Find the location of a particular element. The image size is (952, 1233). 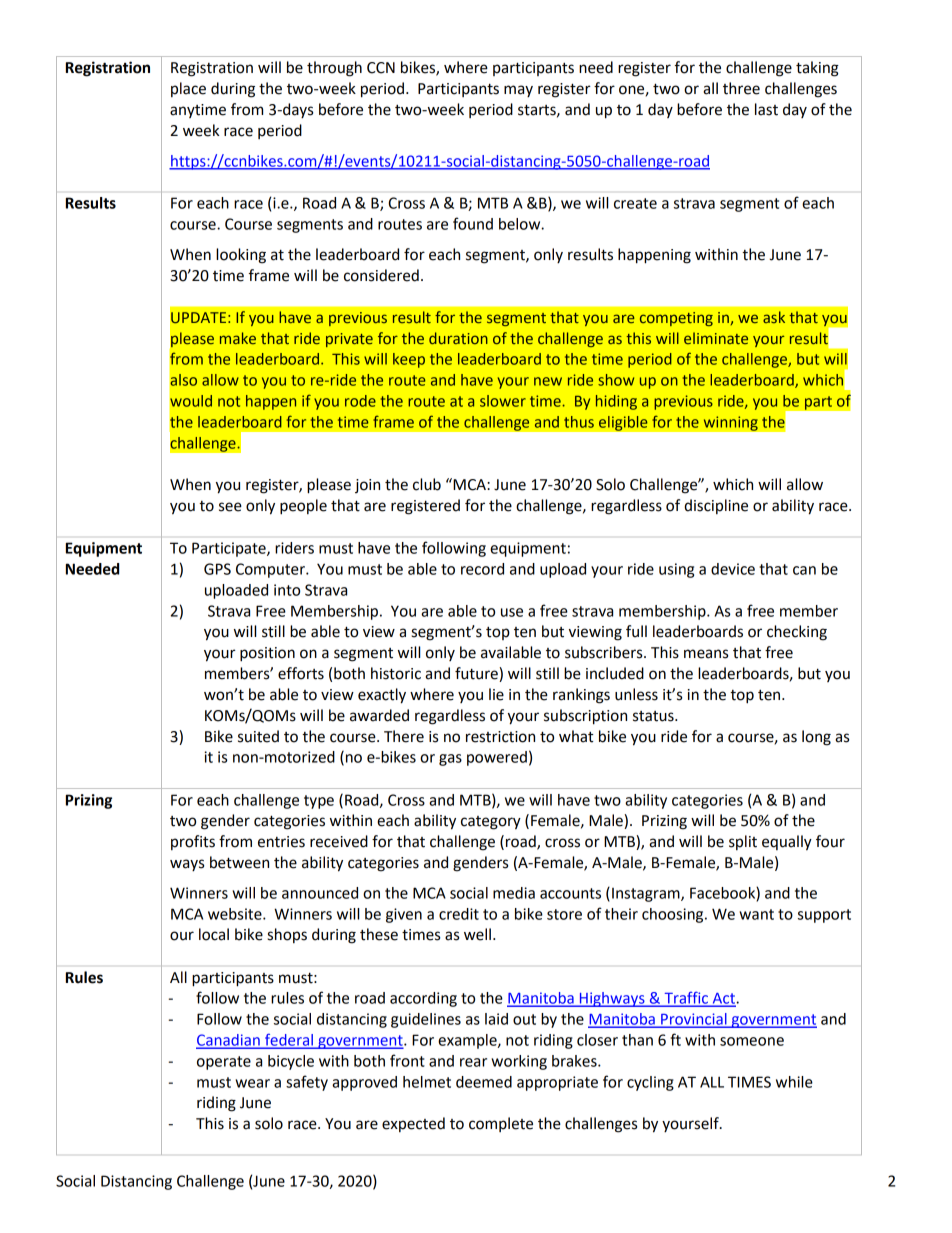

see is located at coordinates (230, 507).
